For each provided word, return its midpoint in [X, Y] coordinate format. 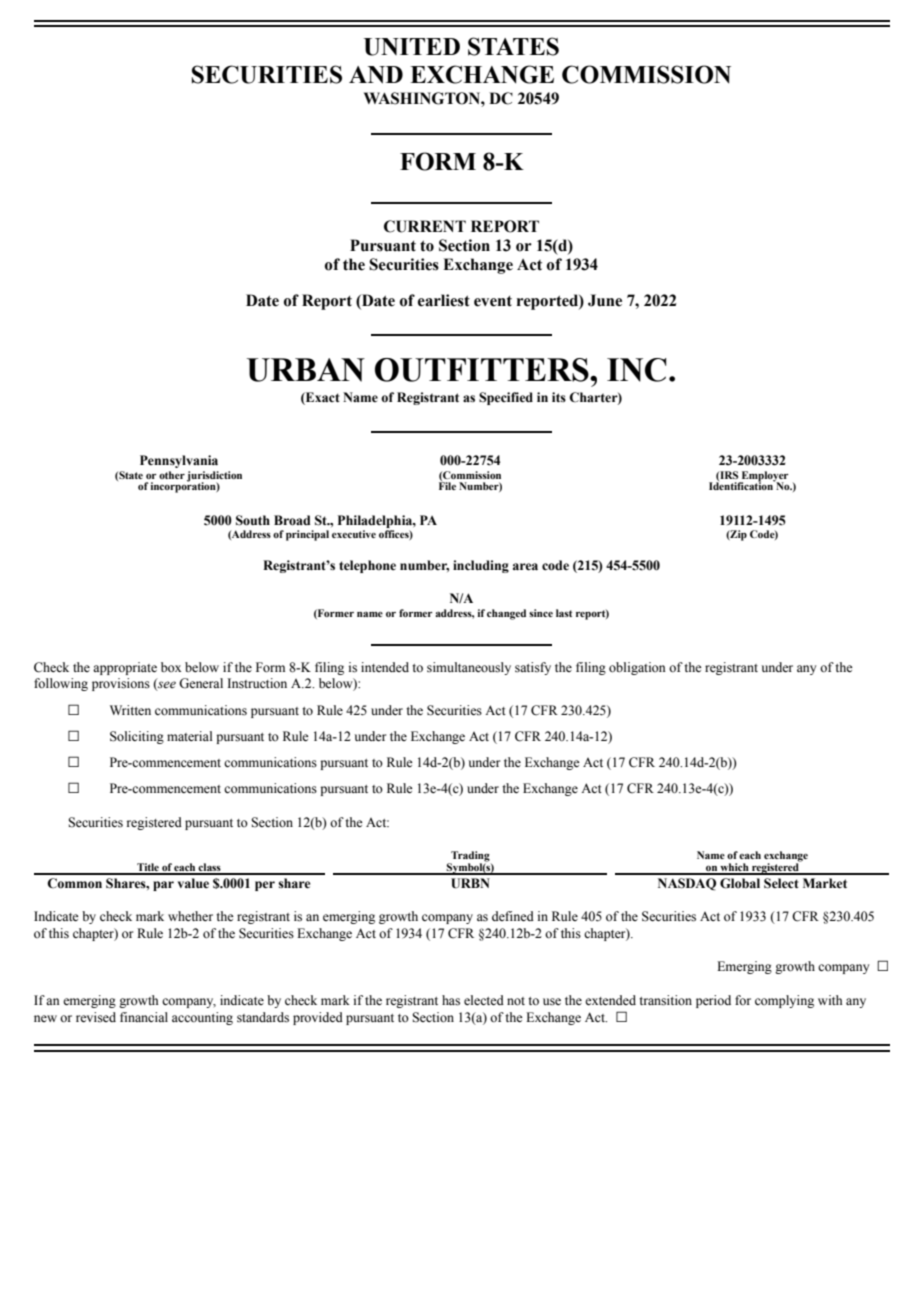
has [451, 1000]
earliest [444, 300]
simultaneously [469, 668]
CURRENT [425, 226]
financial [144, 1017]
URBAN [306, 370]
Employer [764, 477]
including [481, 566]
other [172, 475]
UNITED [412, 47]
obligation [637, 668]
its [559, 397]
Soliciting [137, 737]
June [605, 300]
